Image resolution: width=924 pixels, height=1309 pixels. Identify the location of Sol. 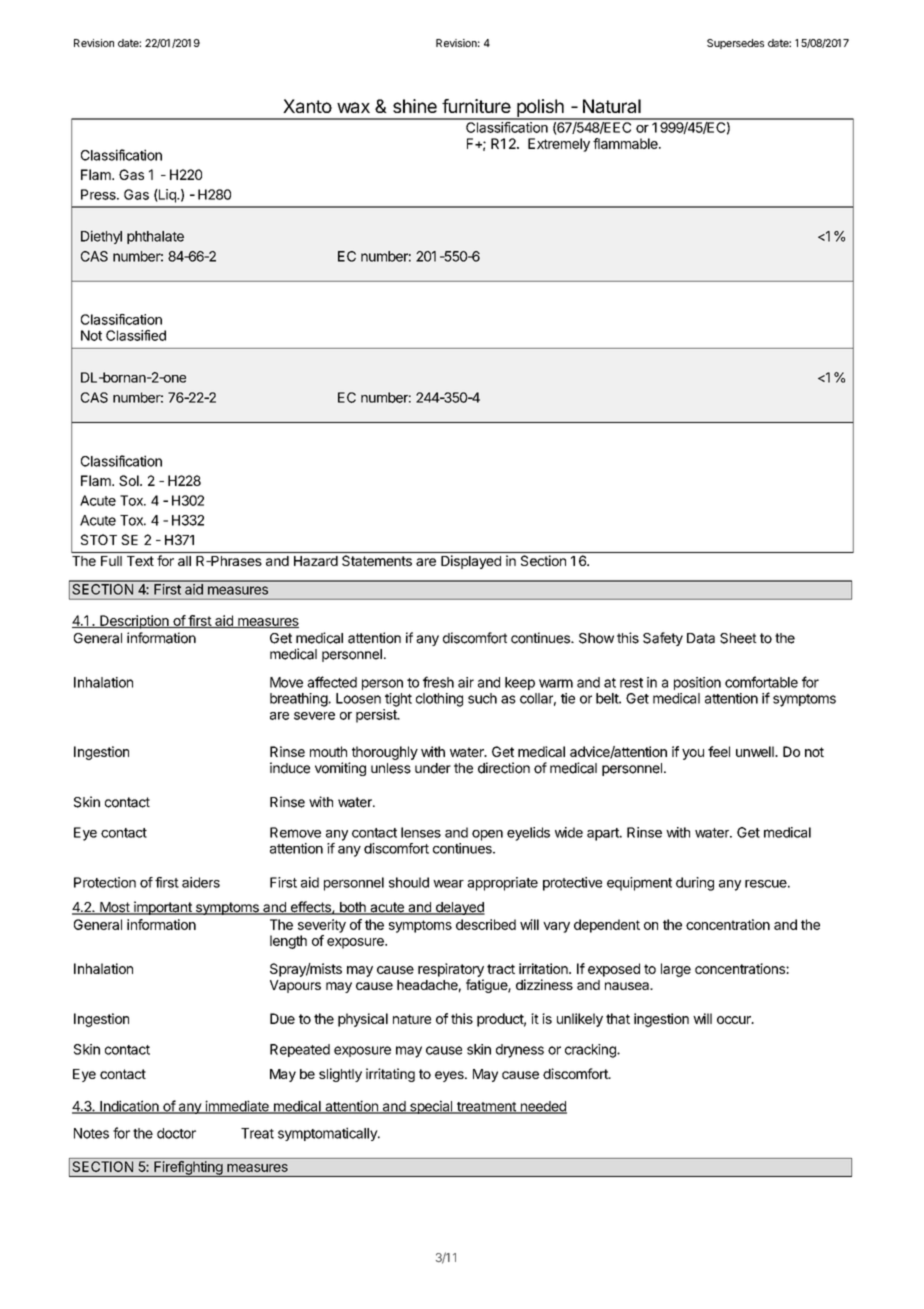
(130, 480).
